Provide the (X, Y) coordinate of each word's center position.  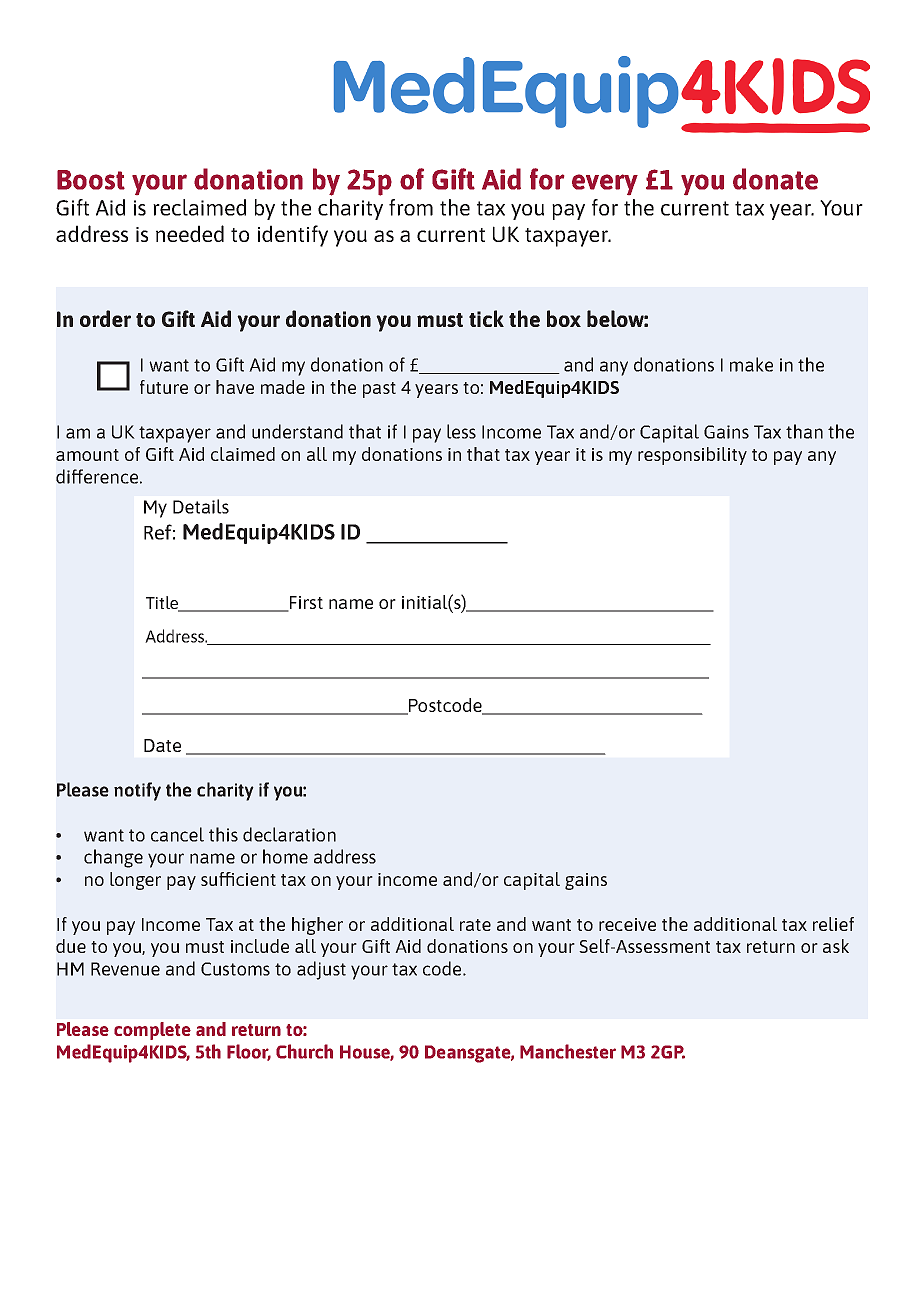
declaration (289, 834)
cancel (177, 834)
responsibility (692, 456)
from (411, 207)
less (461, 431)
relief (833, 924)
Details (201, 506)
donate (775, 179)
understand (297, 431)
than (804, 431)
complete (152, 1031)
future (164, 387)
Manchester (568, 1051)
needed (190, 233)
